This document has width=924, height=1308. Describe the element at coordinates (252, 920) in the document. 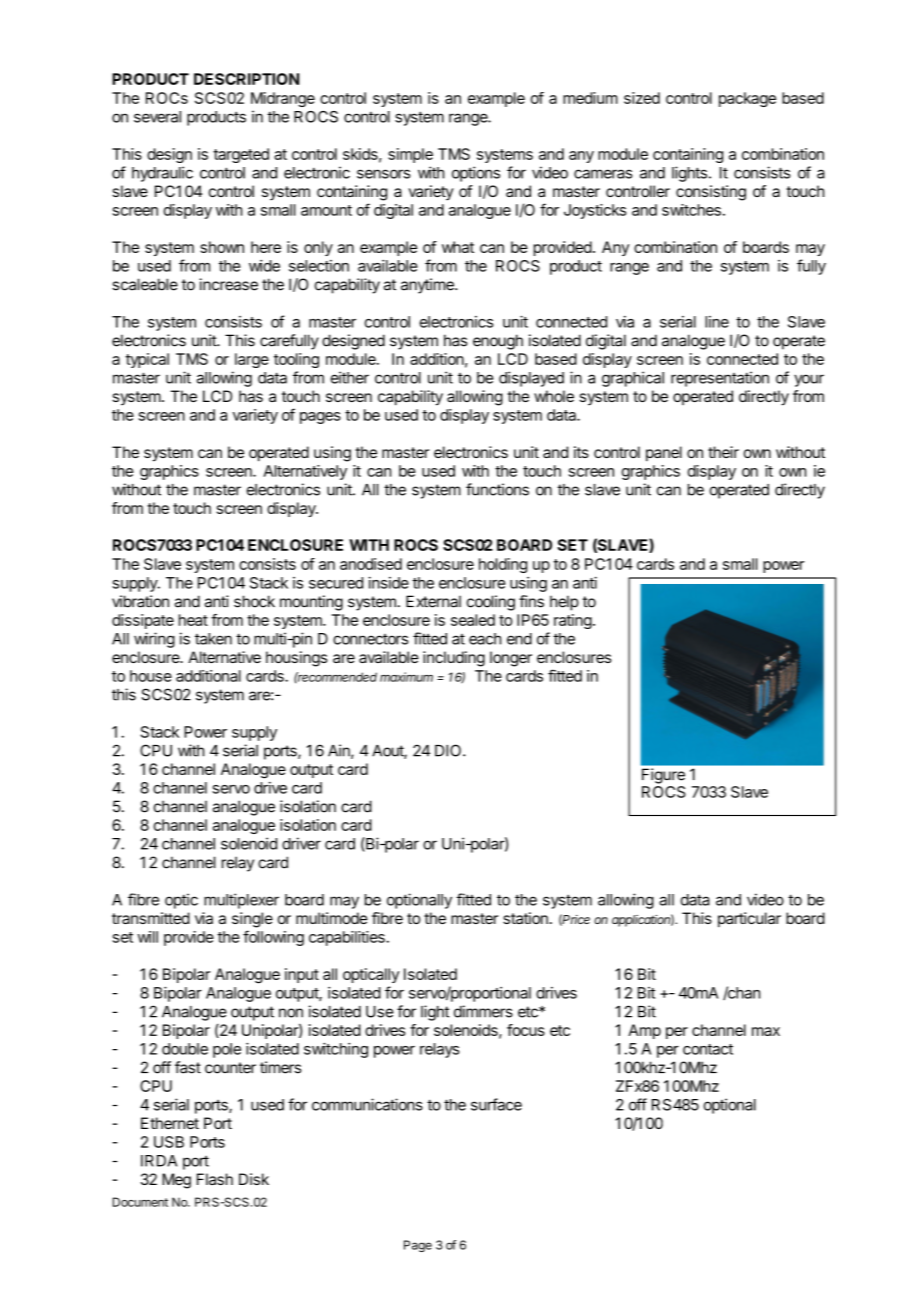

I see `single` at that location.
